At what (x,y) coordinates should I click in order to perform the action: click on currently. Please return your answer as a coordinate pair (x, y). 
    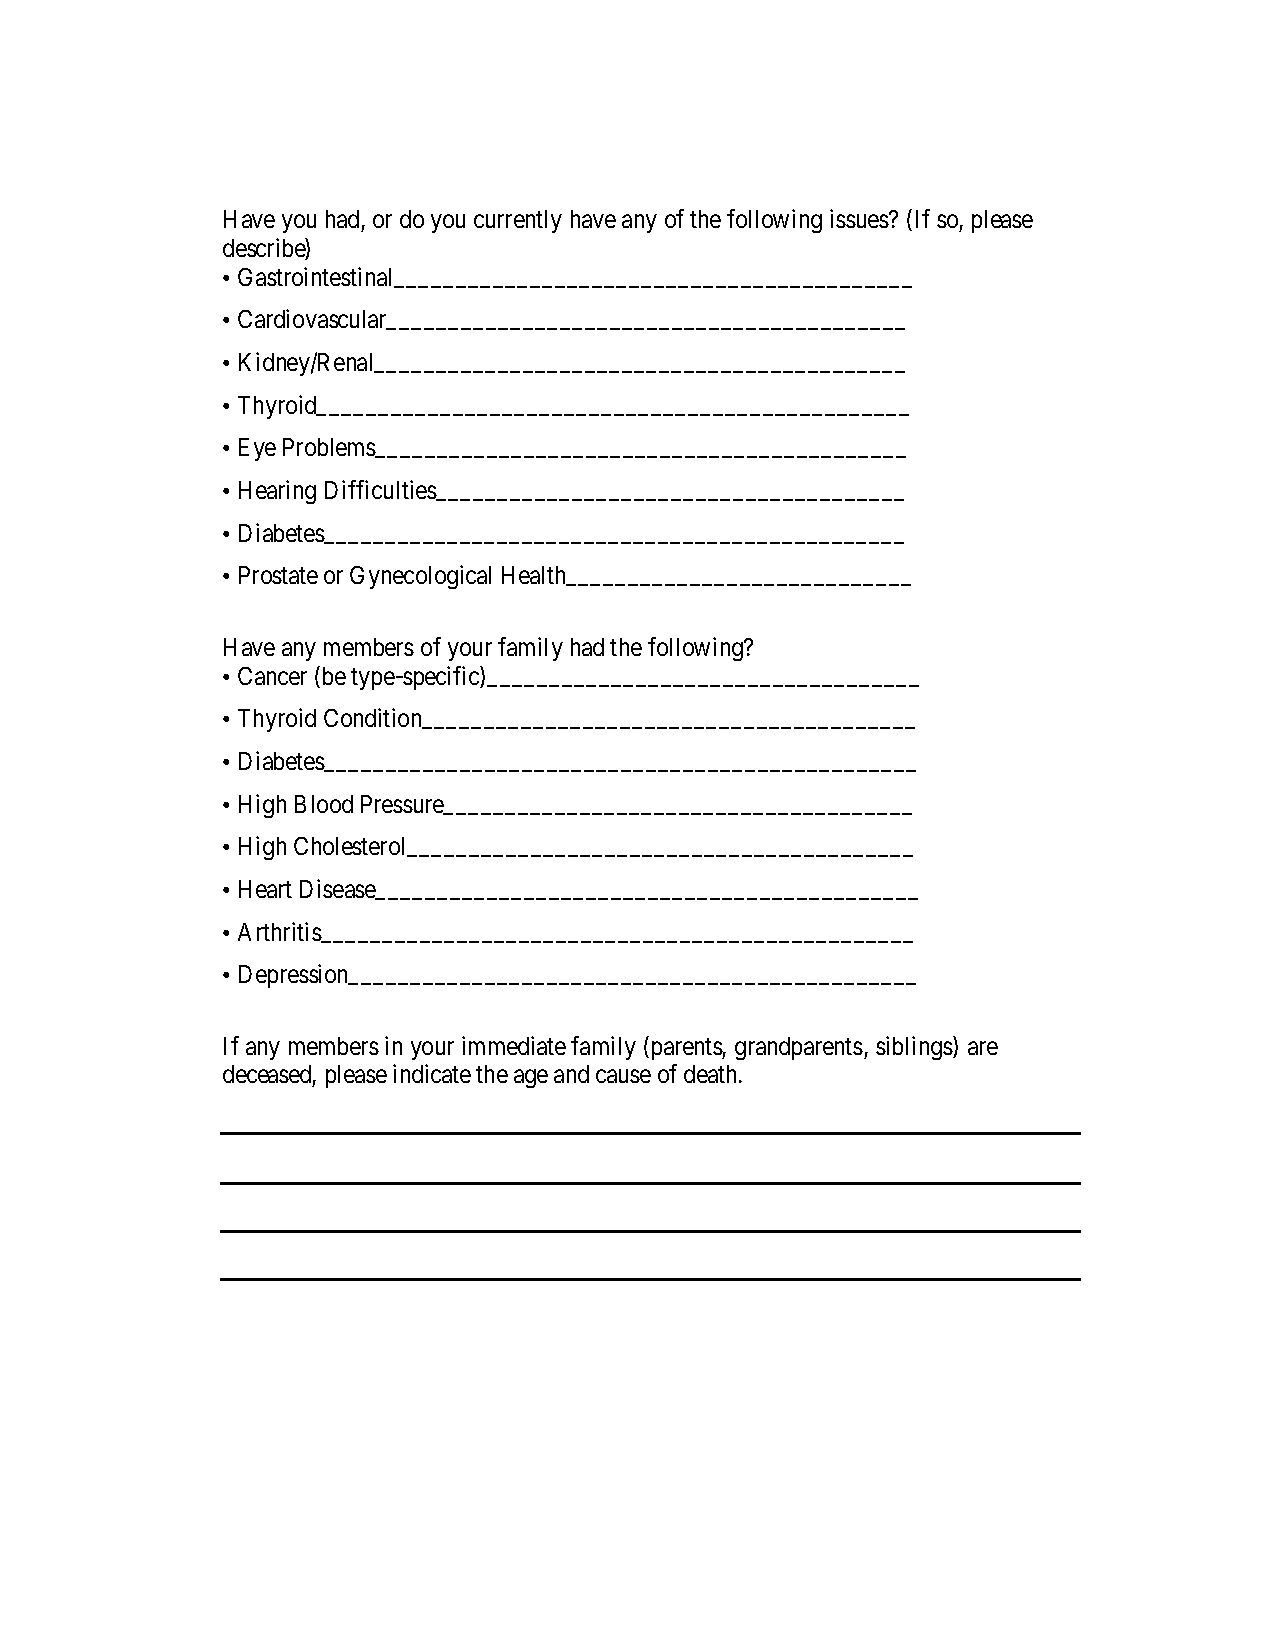
    Looking at the image, I should click on (518, 221).
